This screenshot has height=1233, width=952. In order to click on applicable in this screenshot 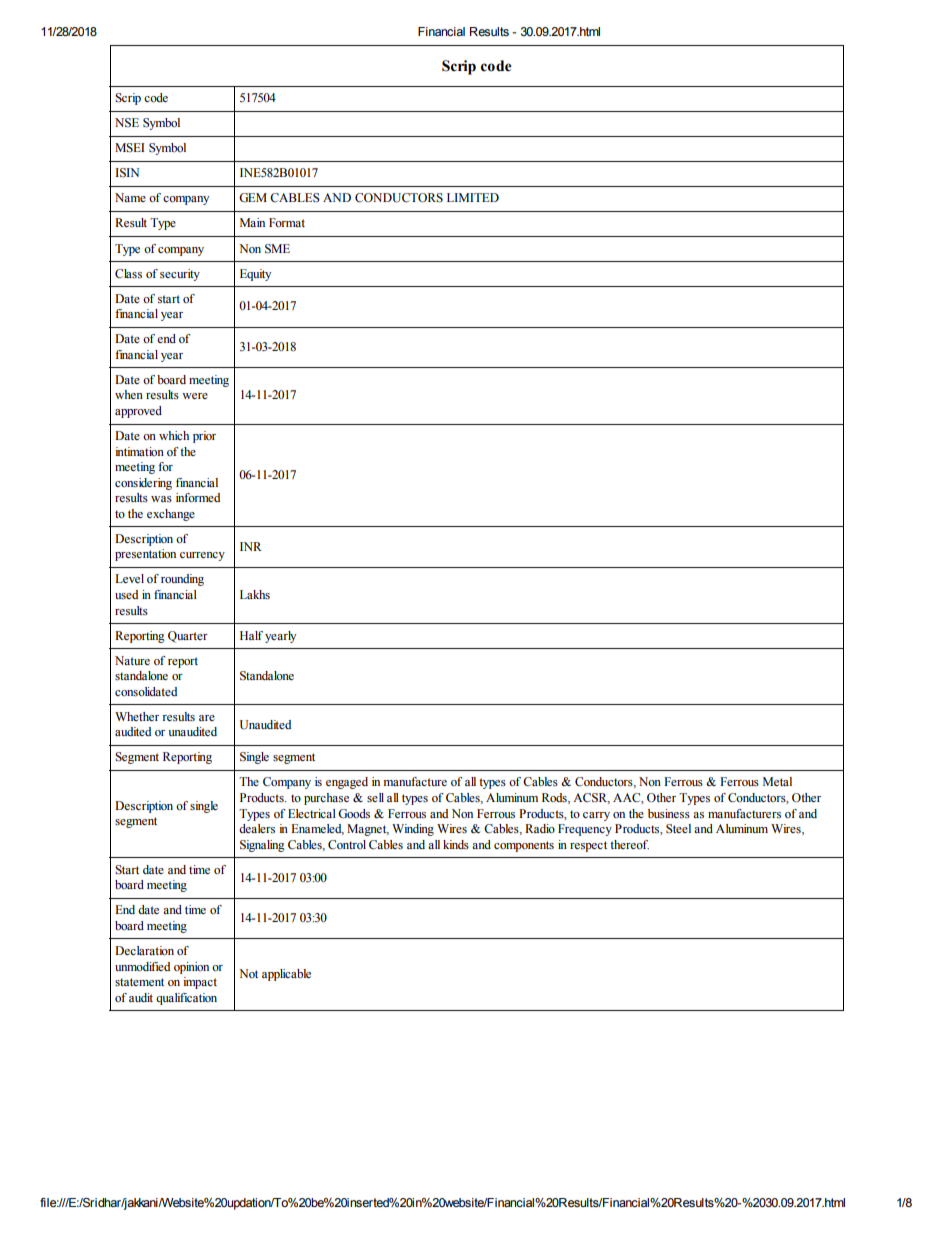, I will do `click(286, 975)`.
